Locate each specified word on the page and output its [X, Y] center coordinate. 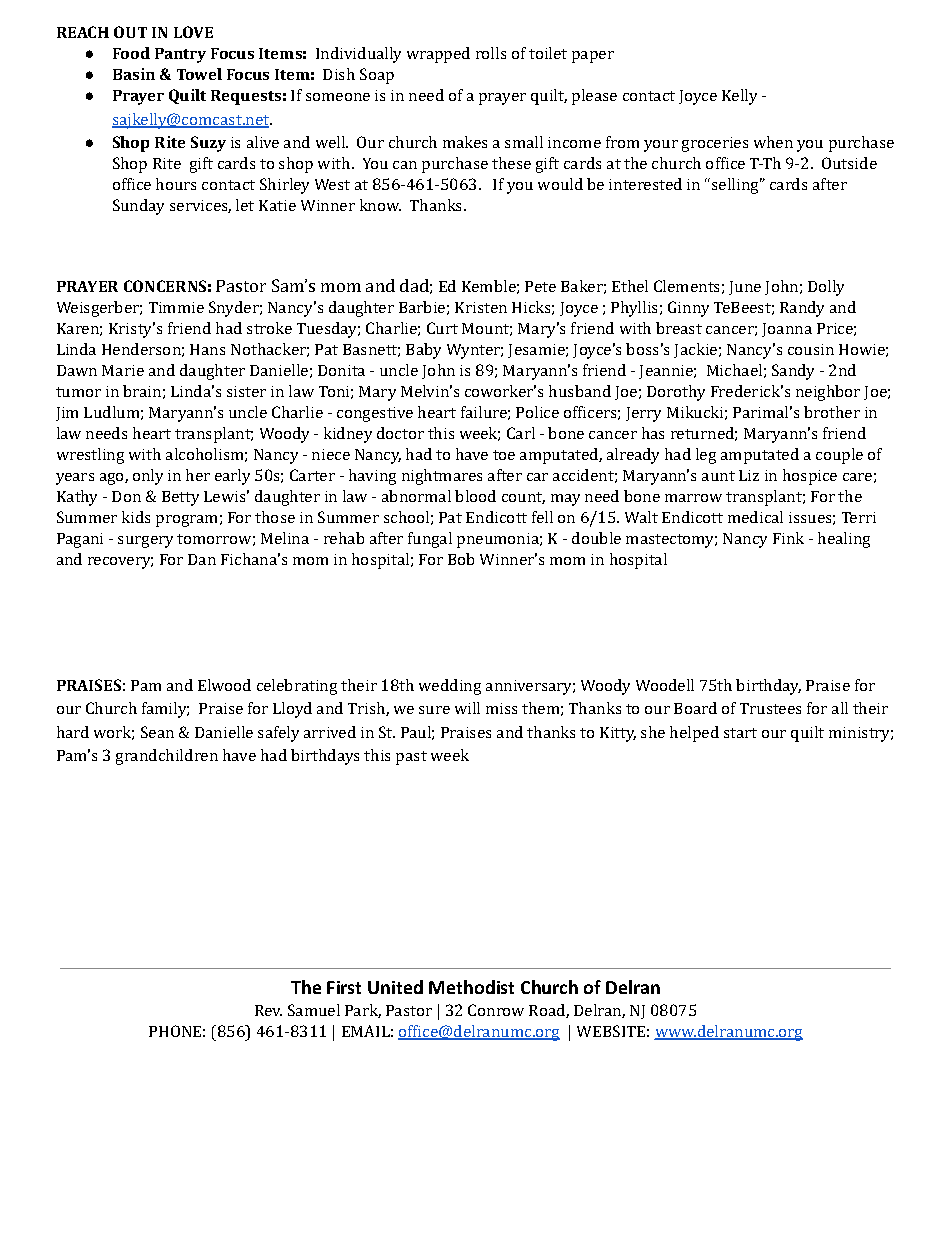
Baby [423, 351]
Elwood [224, 685]
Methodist [471, 987]
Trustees [770, 708]
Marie [123, 370]
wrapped [438, 55]
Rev [268, 1010]
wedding [450, 687]
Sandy [793, 372]
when [773, 142]
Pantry [180, 55]
